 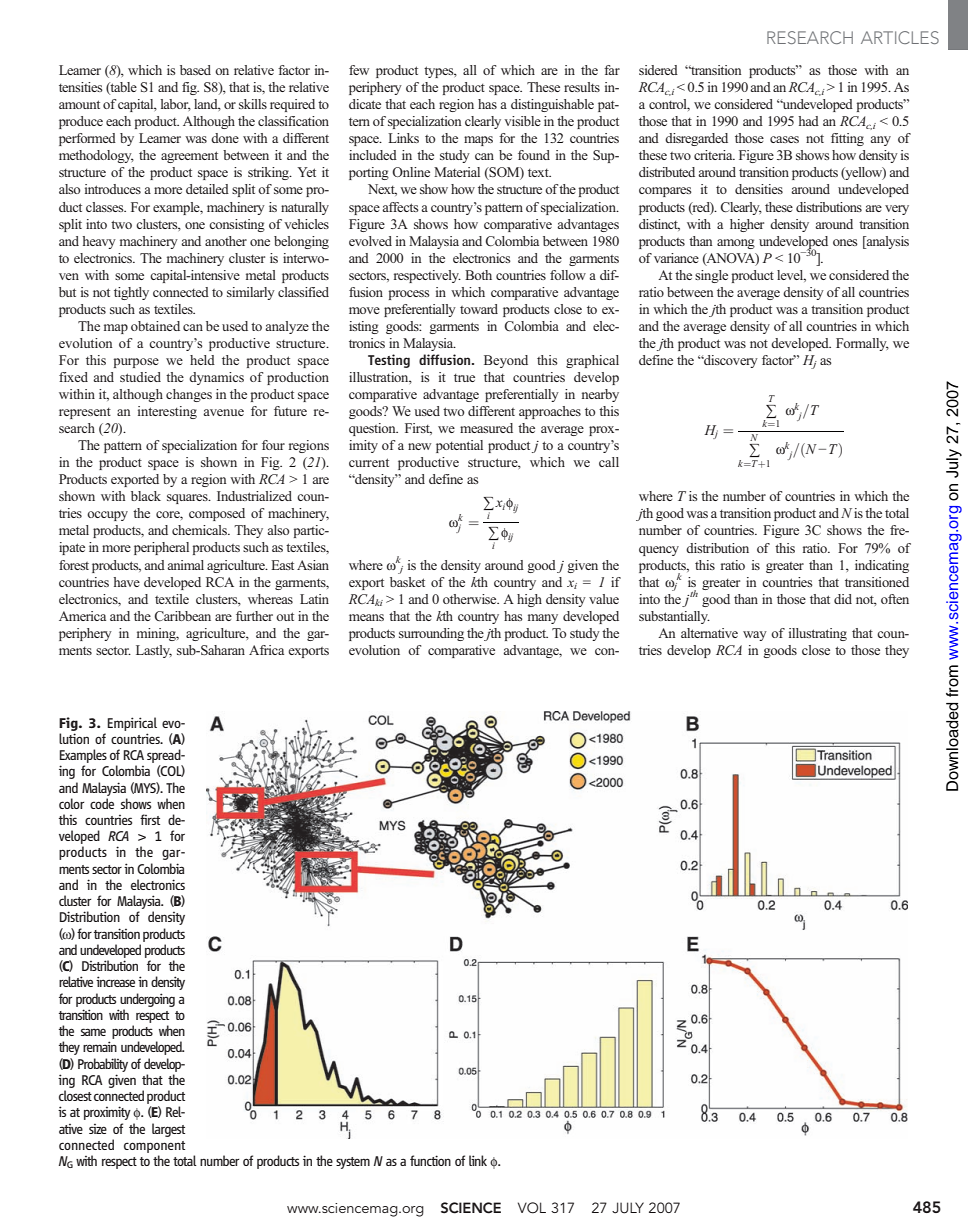 What do you see at coordinates (168, 1130) in the image?
I see `largest` at bounding box center [168, 1130].
